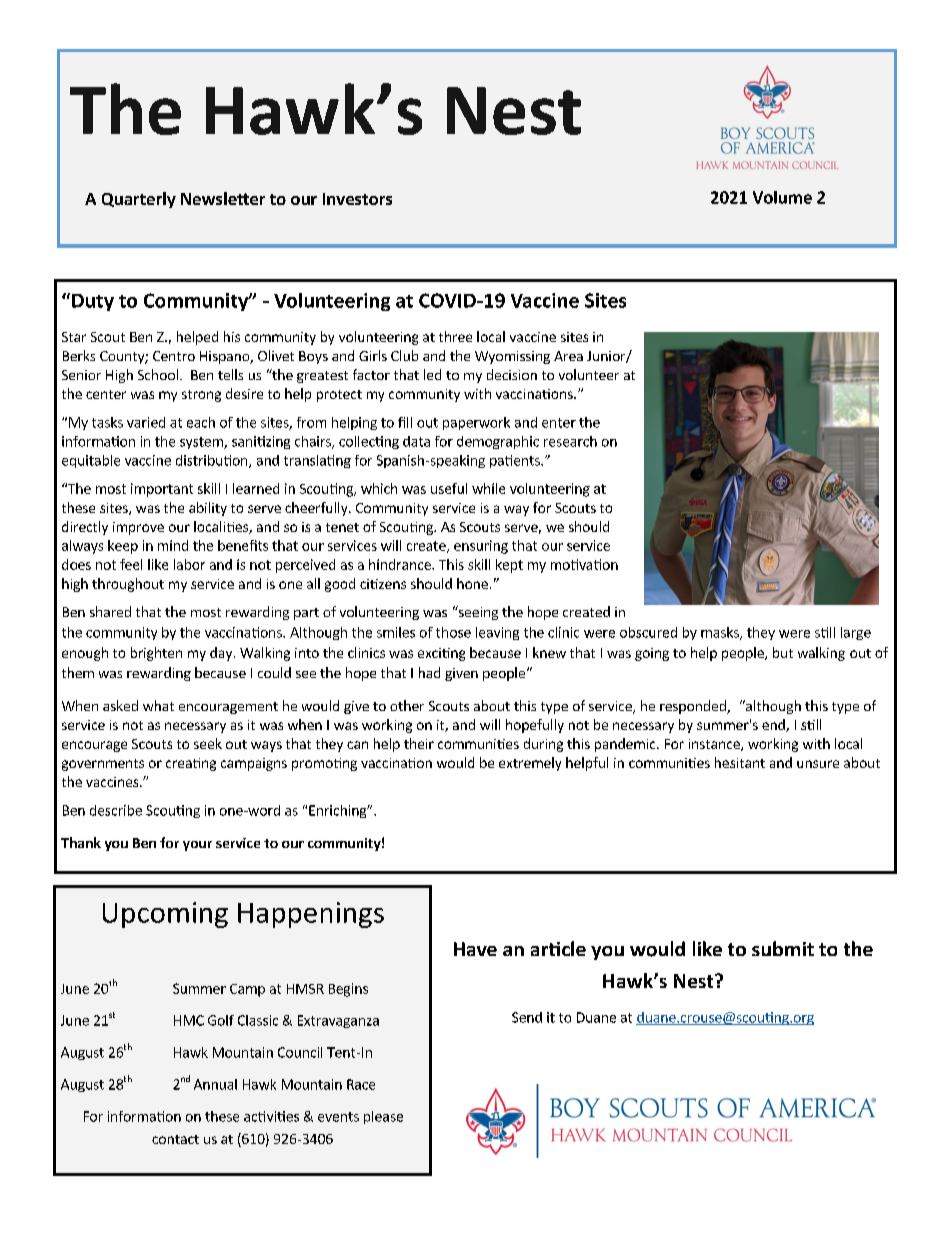 This image has width=952, height=1233. What do you see at coordinates (175, 1139) in the image?
I see `contact` at bounding box center [175, 1139].
